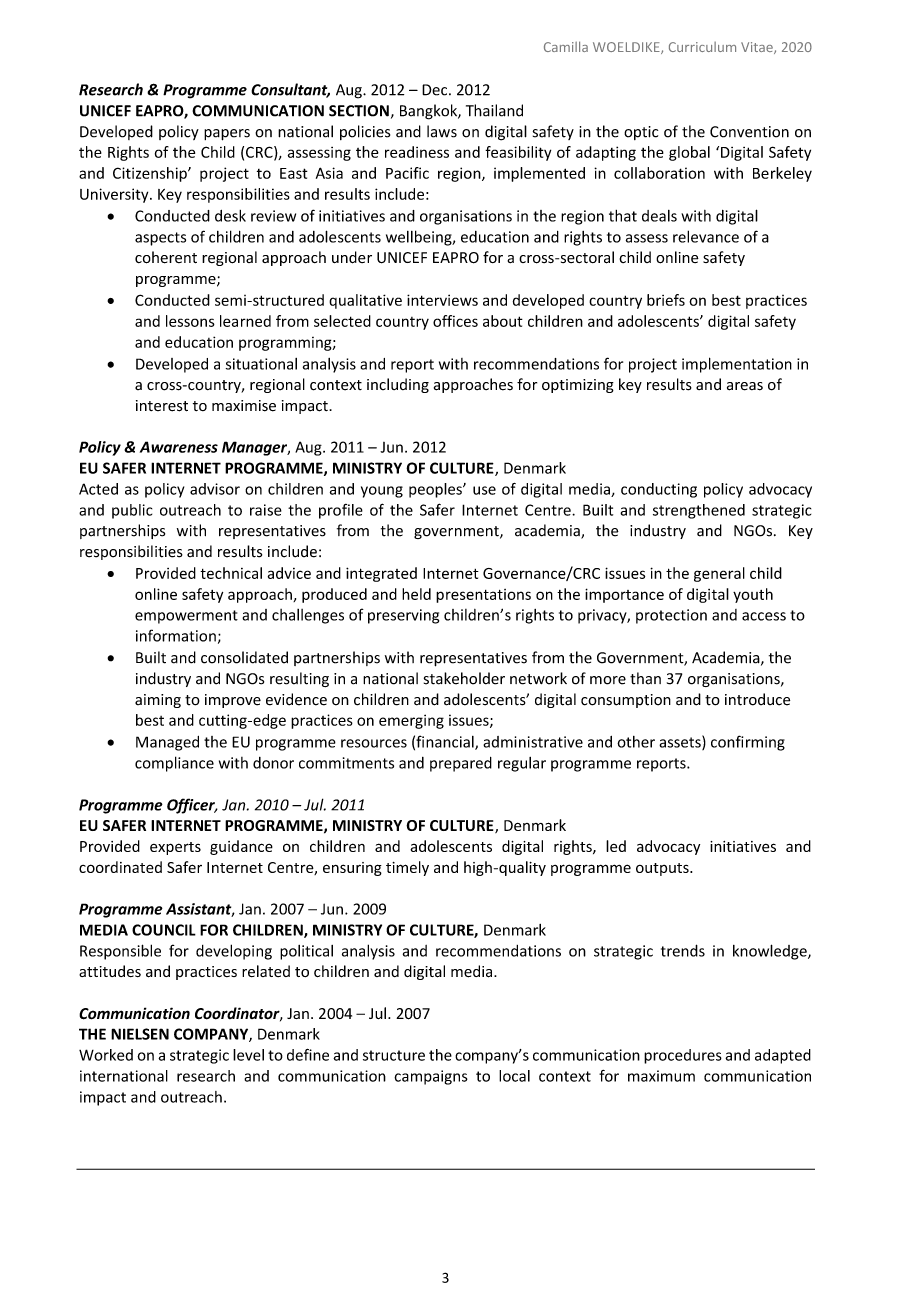  I want to click on Dec, so click(436, 90).
